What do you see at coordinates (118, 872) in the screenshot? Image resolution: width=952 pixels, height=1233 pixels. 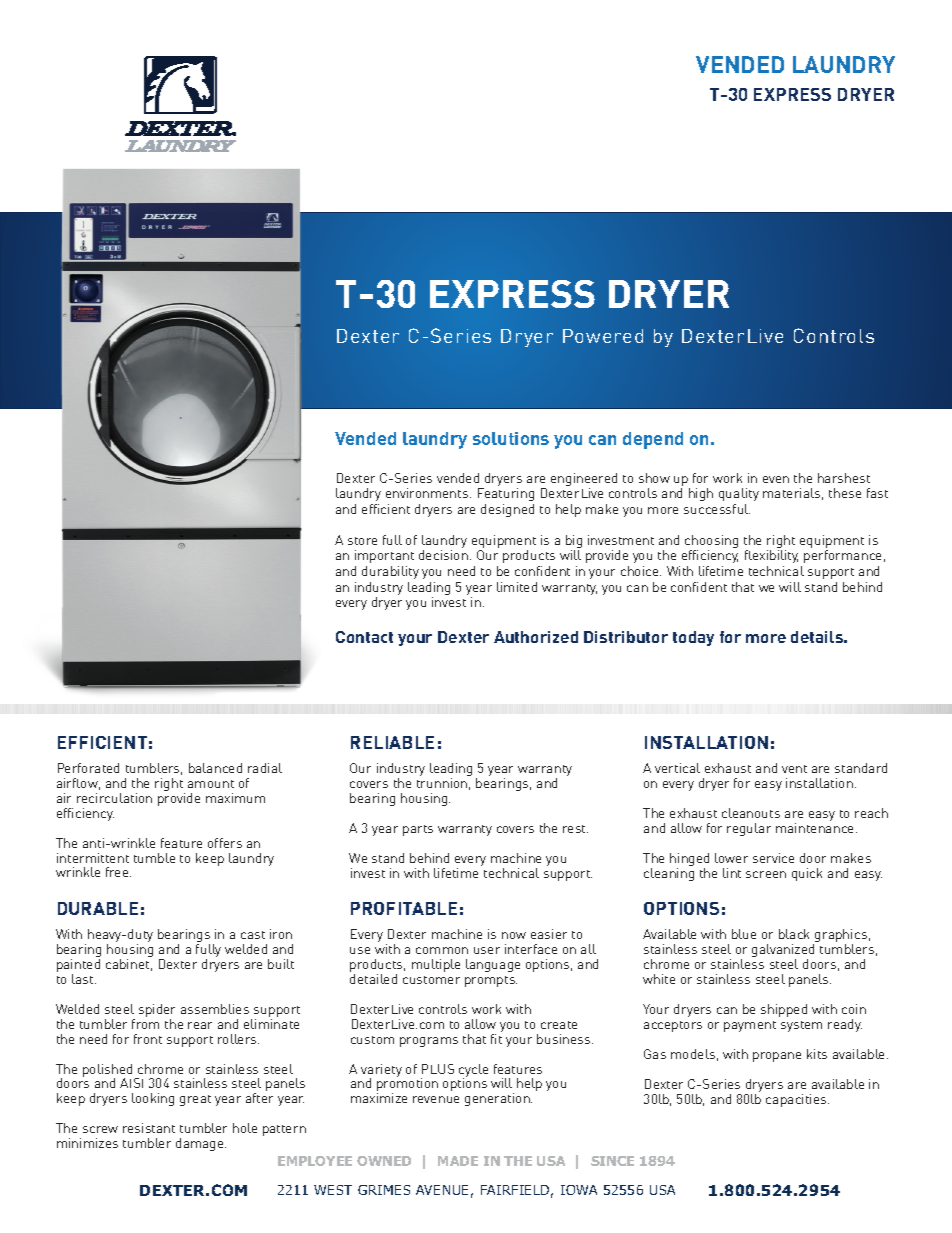 I see `free` at bounding box center [118, 872].
